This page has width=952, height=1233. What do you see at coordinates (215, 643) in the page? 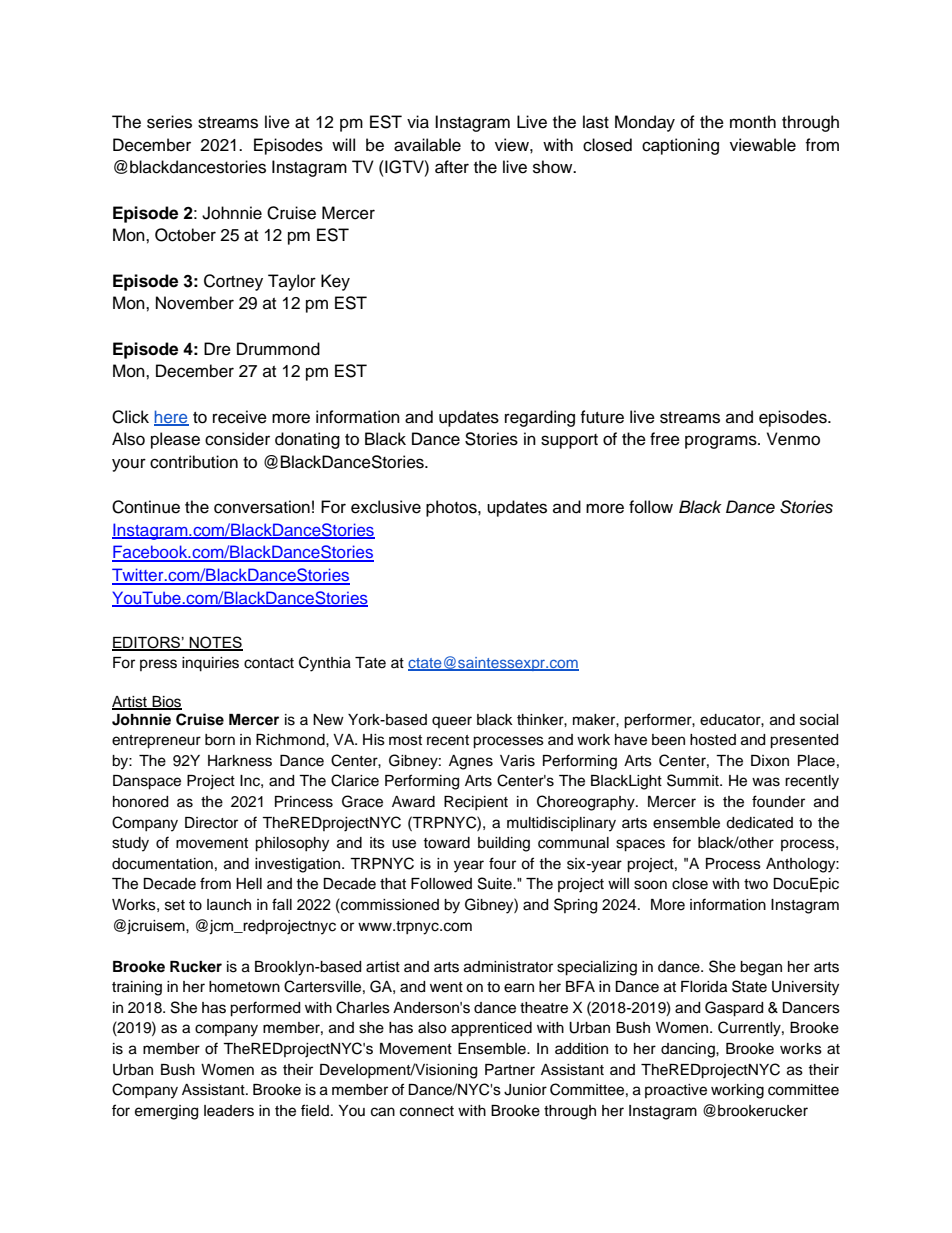
I see `NOTES` at bounding box center [215, 643].
